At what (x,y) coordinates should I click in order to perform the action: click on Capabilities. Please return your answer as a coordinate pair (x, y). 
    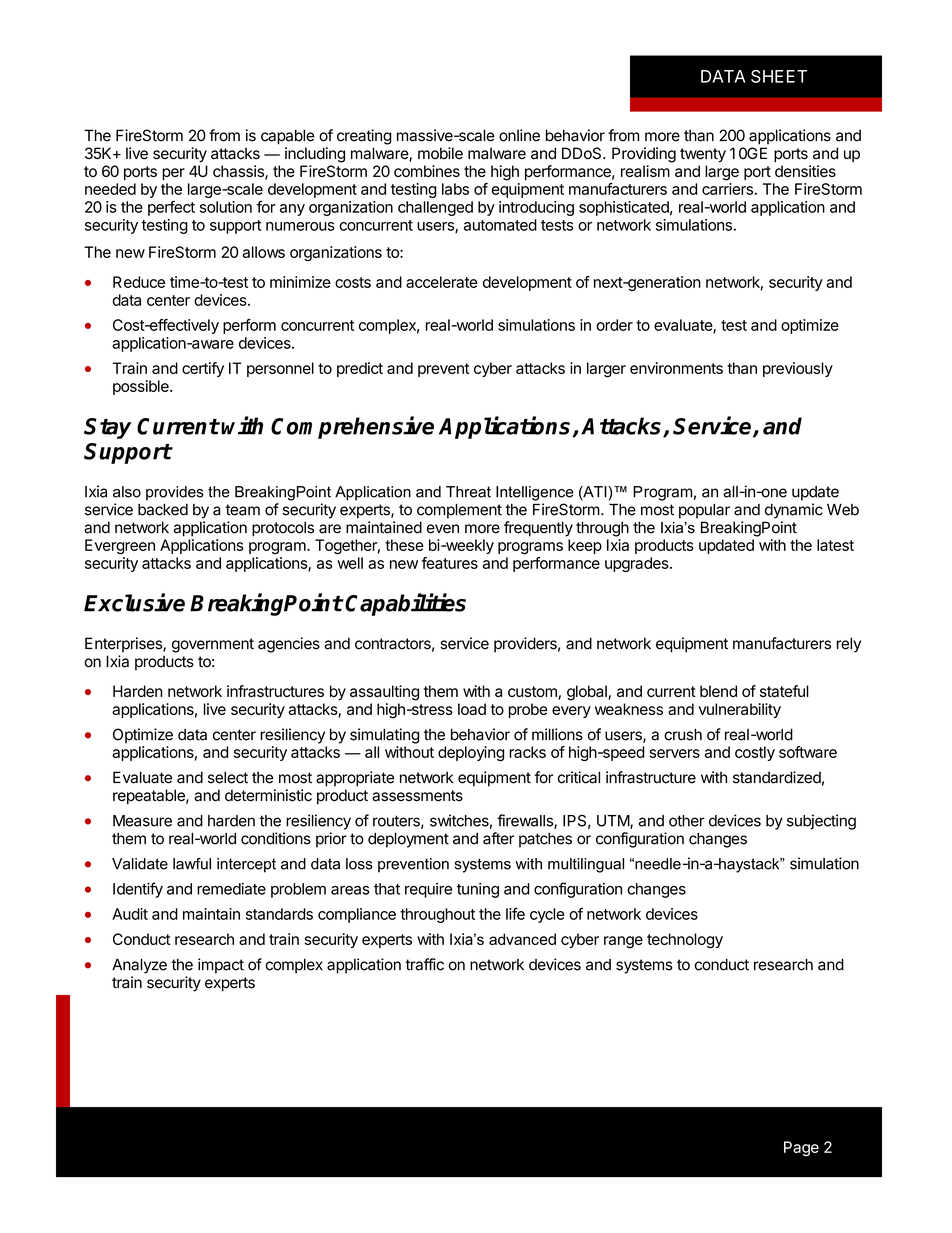
    Looking at the image, I should click on (405, 604).
